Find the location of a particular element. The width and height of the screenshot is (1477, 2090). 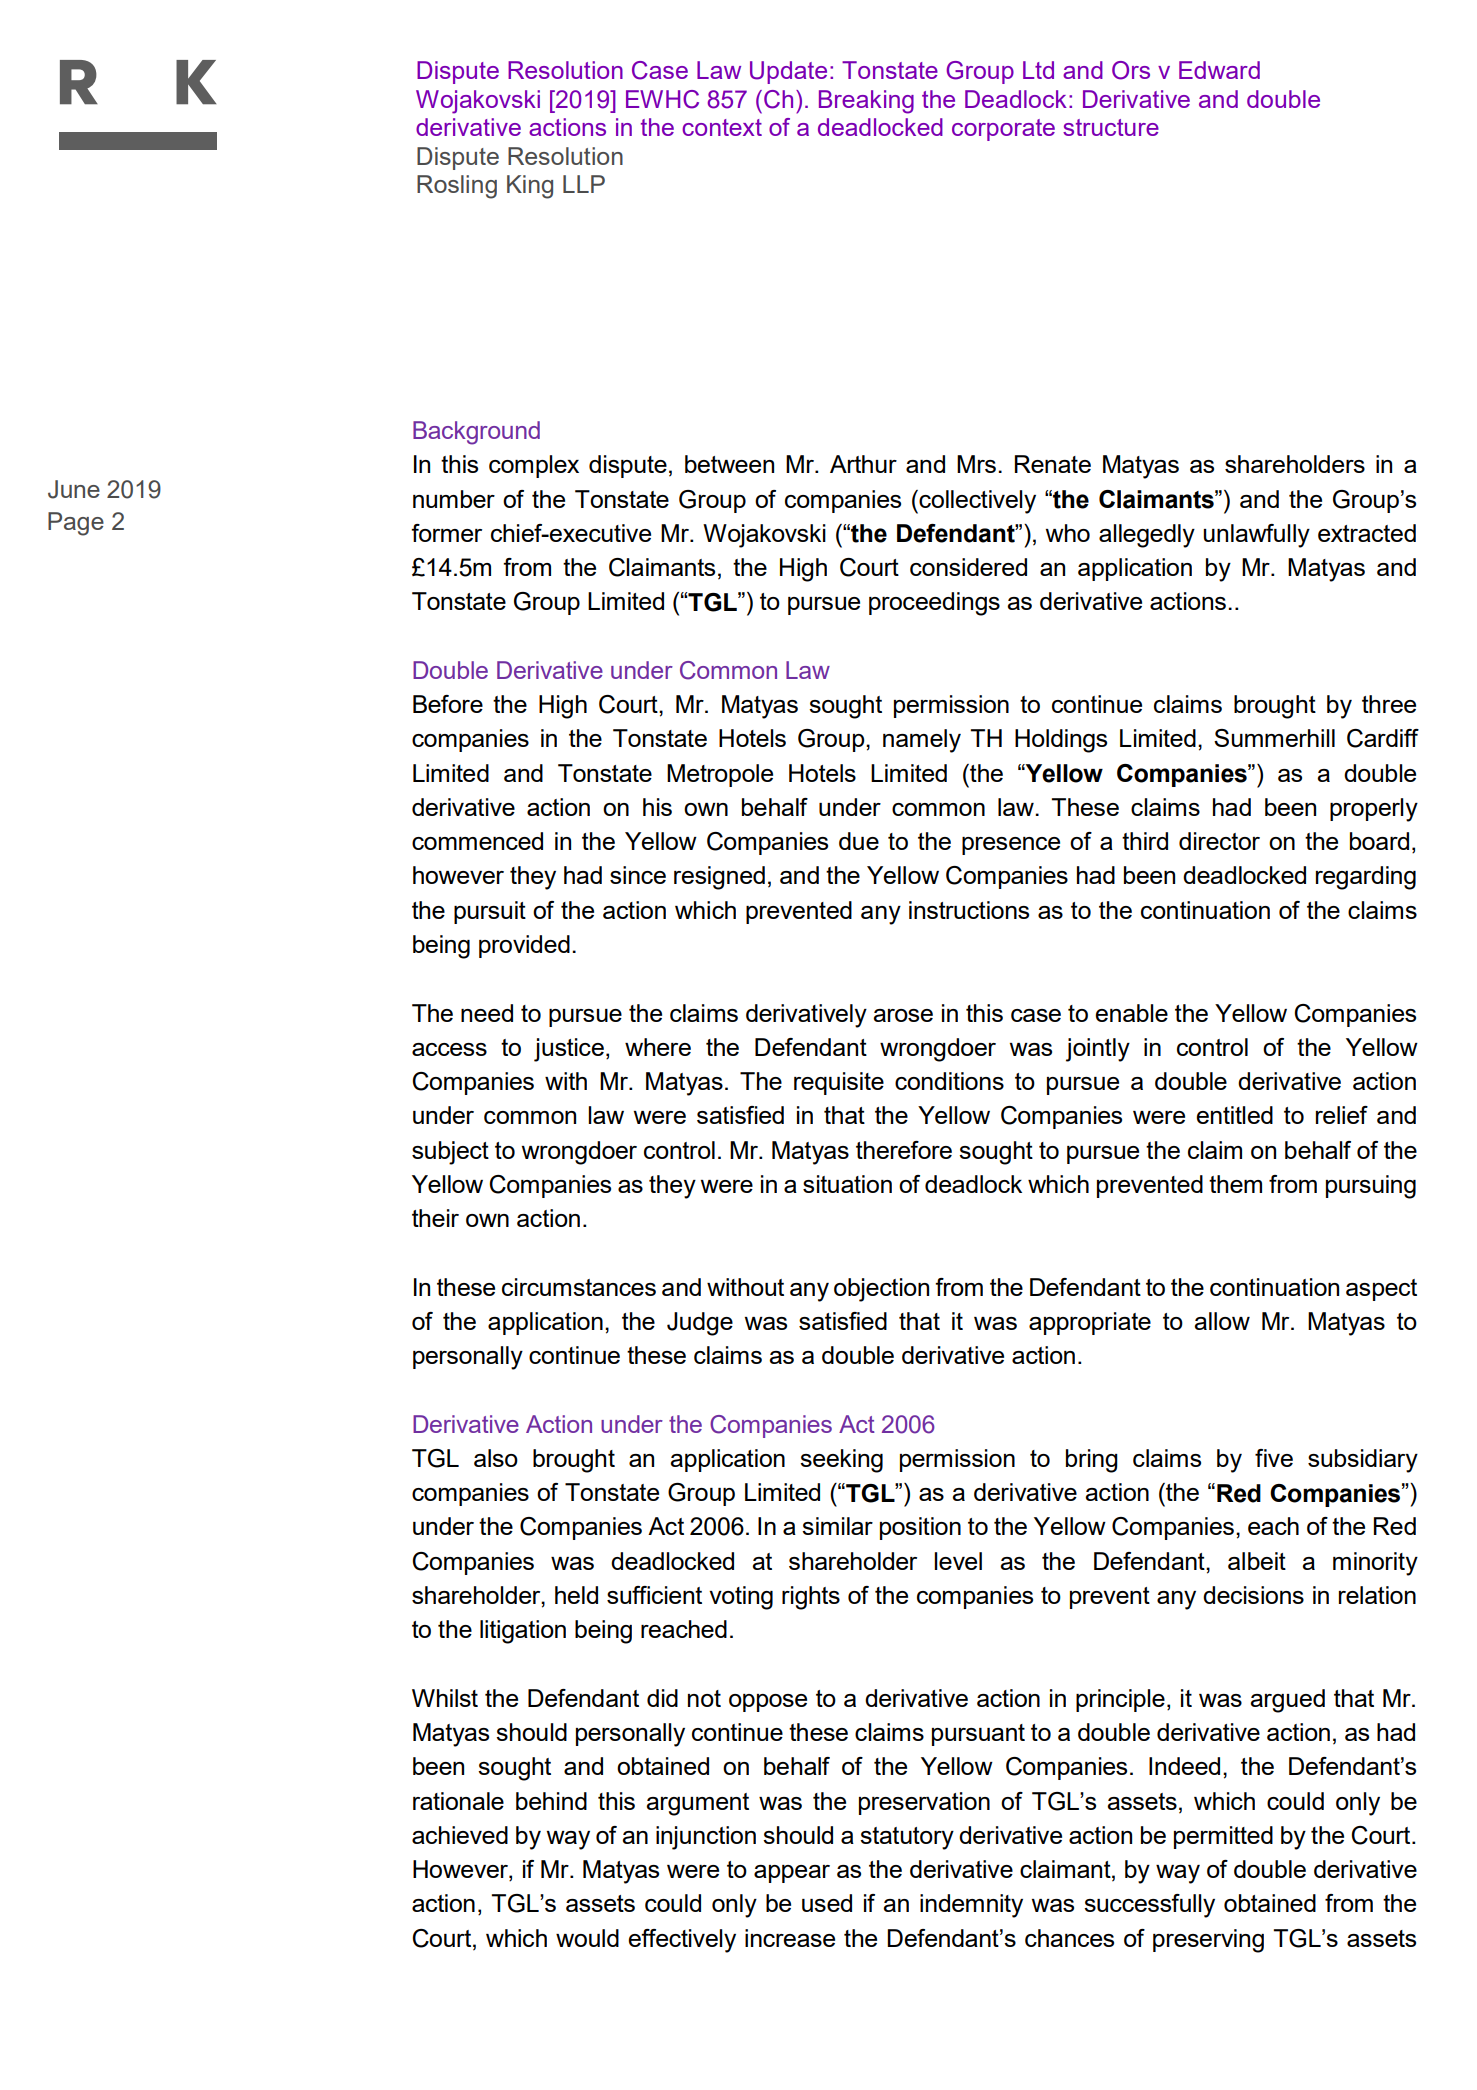

Edward is located at coordinates (1219, 70).
